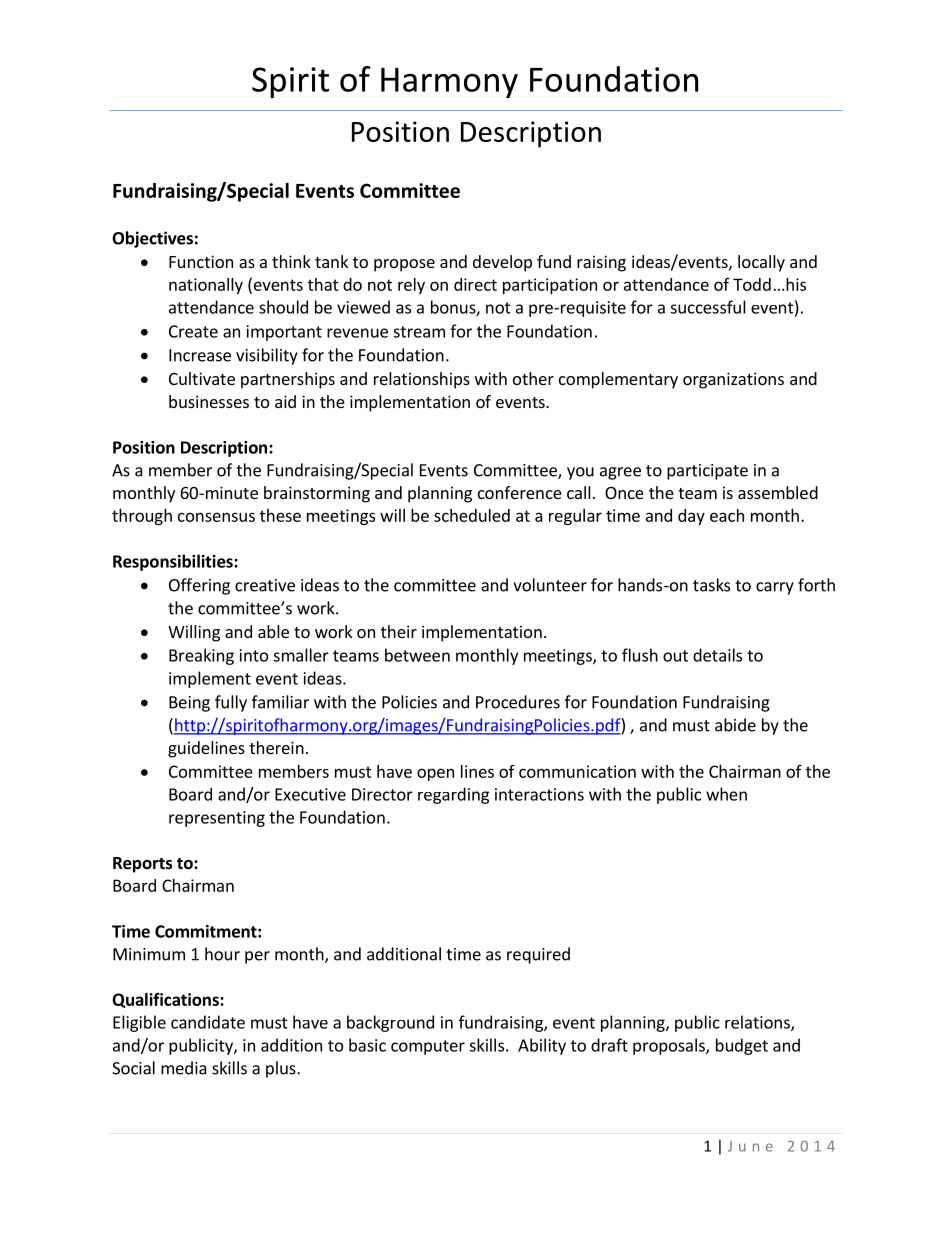 This document has width=952, height=1233. What do you see at coordinates (472, 515) in the document?
I see `scheduled` at bounding box center [472, 515].
